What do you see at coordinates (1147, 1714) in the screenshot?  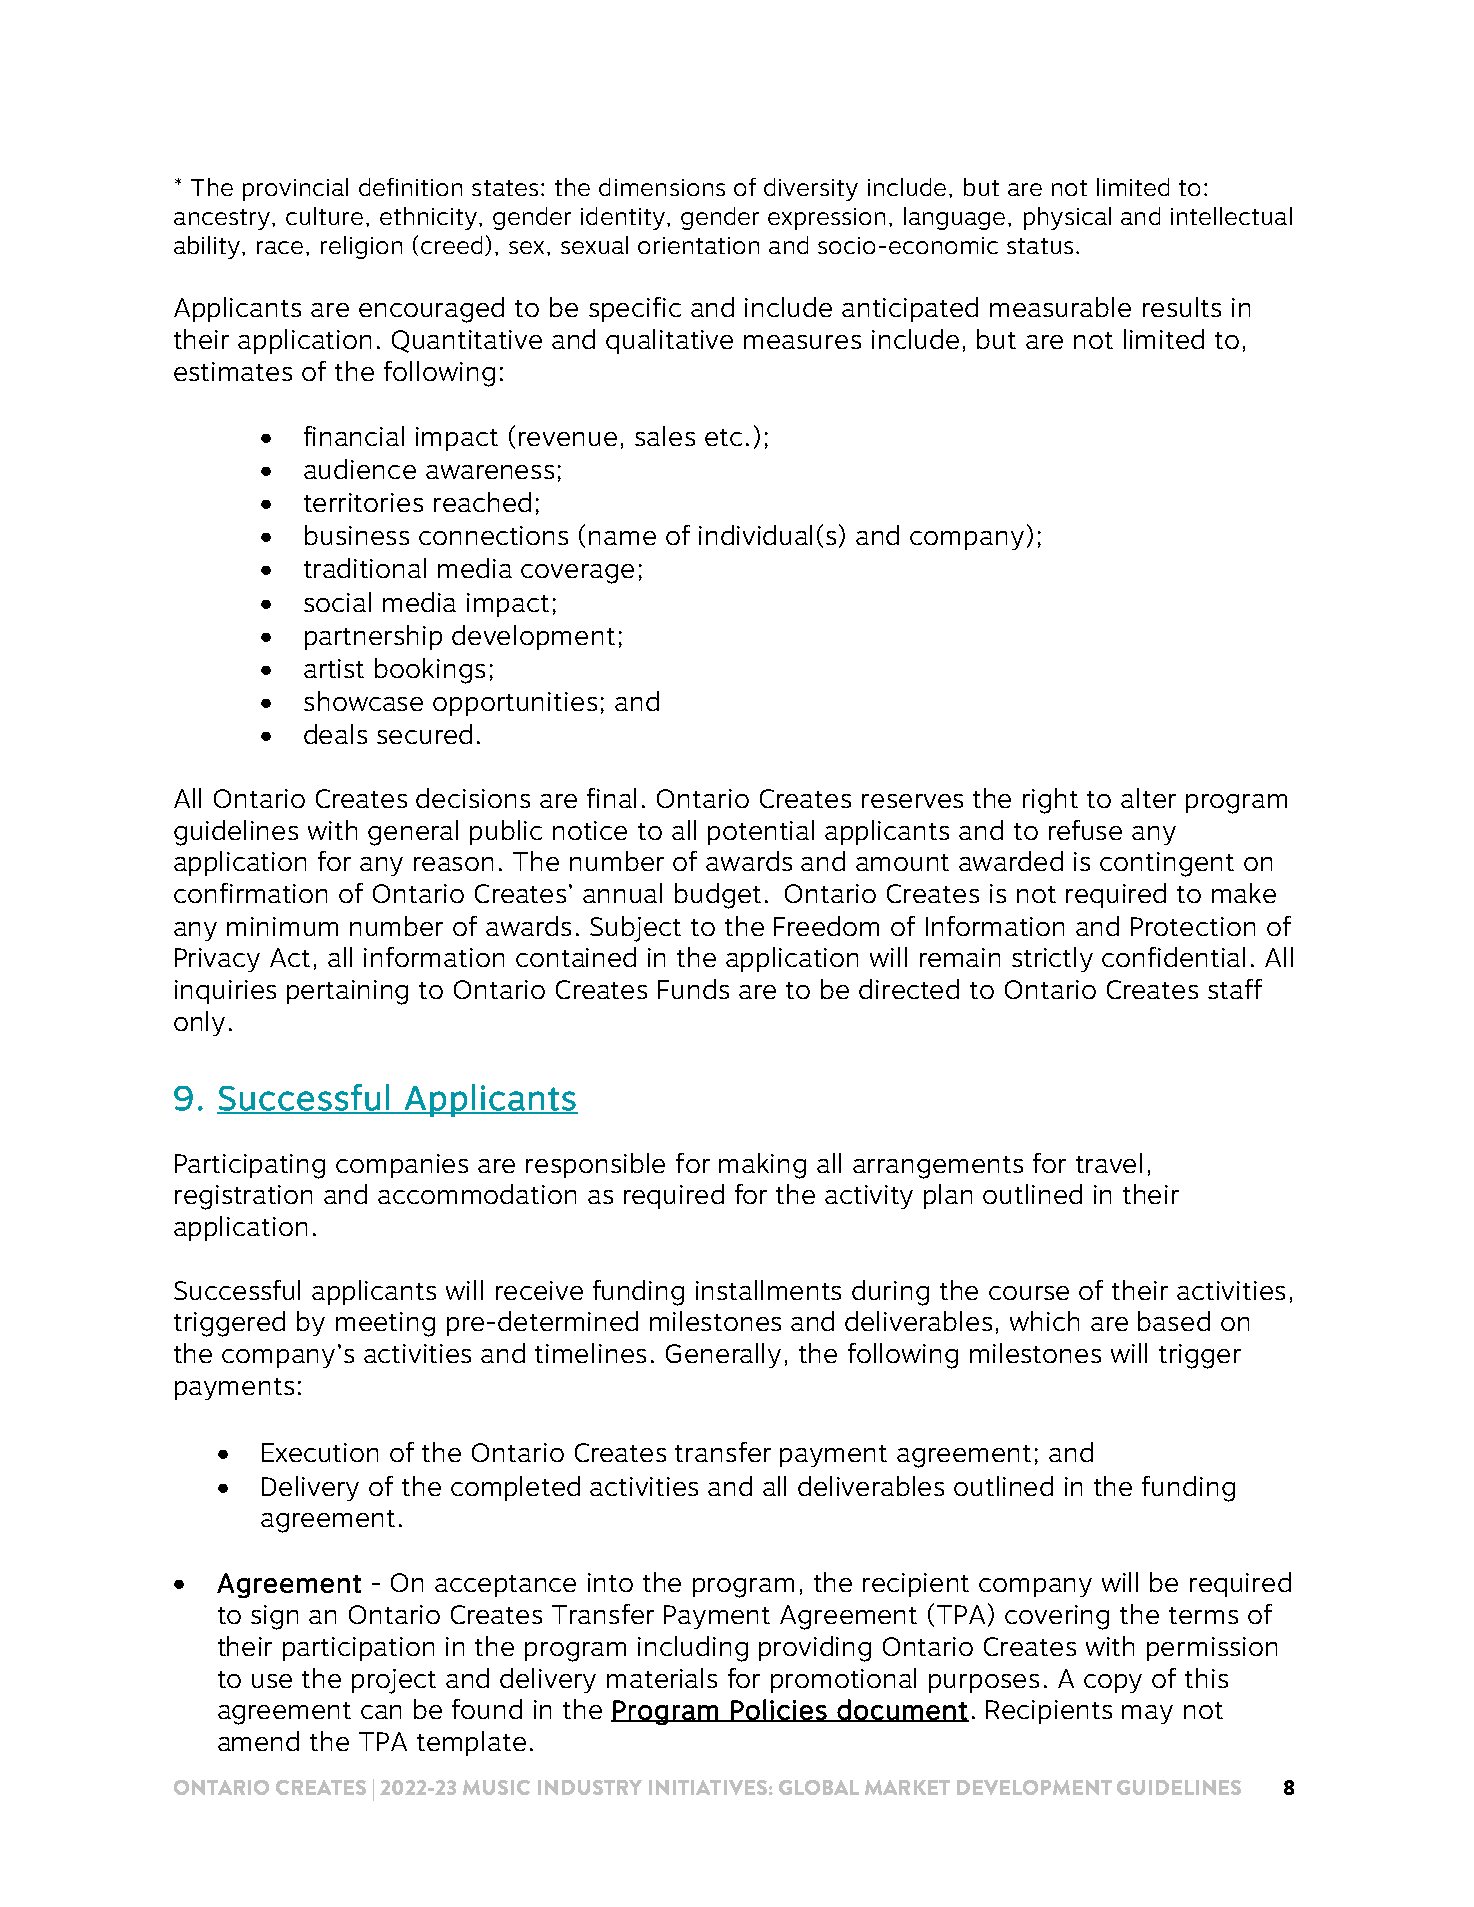 I see `may` at bounding box center [1147, 1714].
